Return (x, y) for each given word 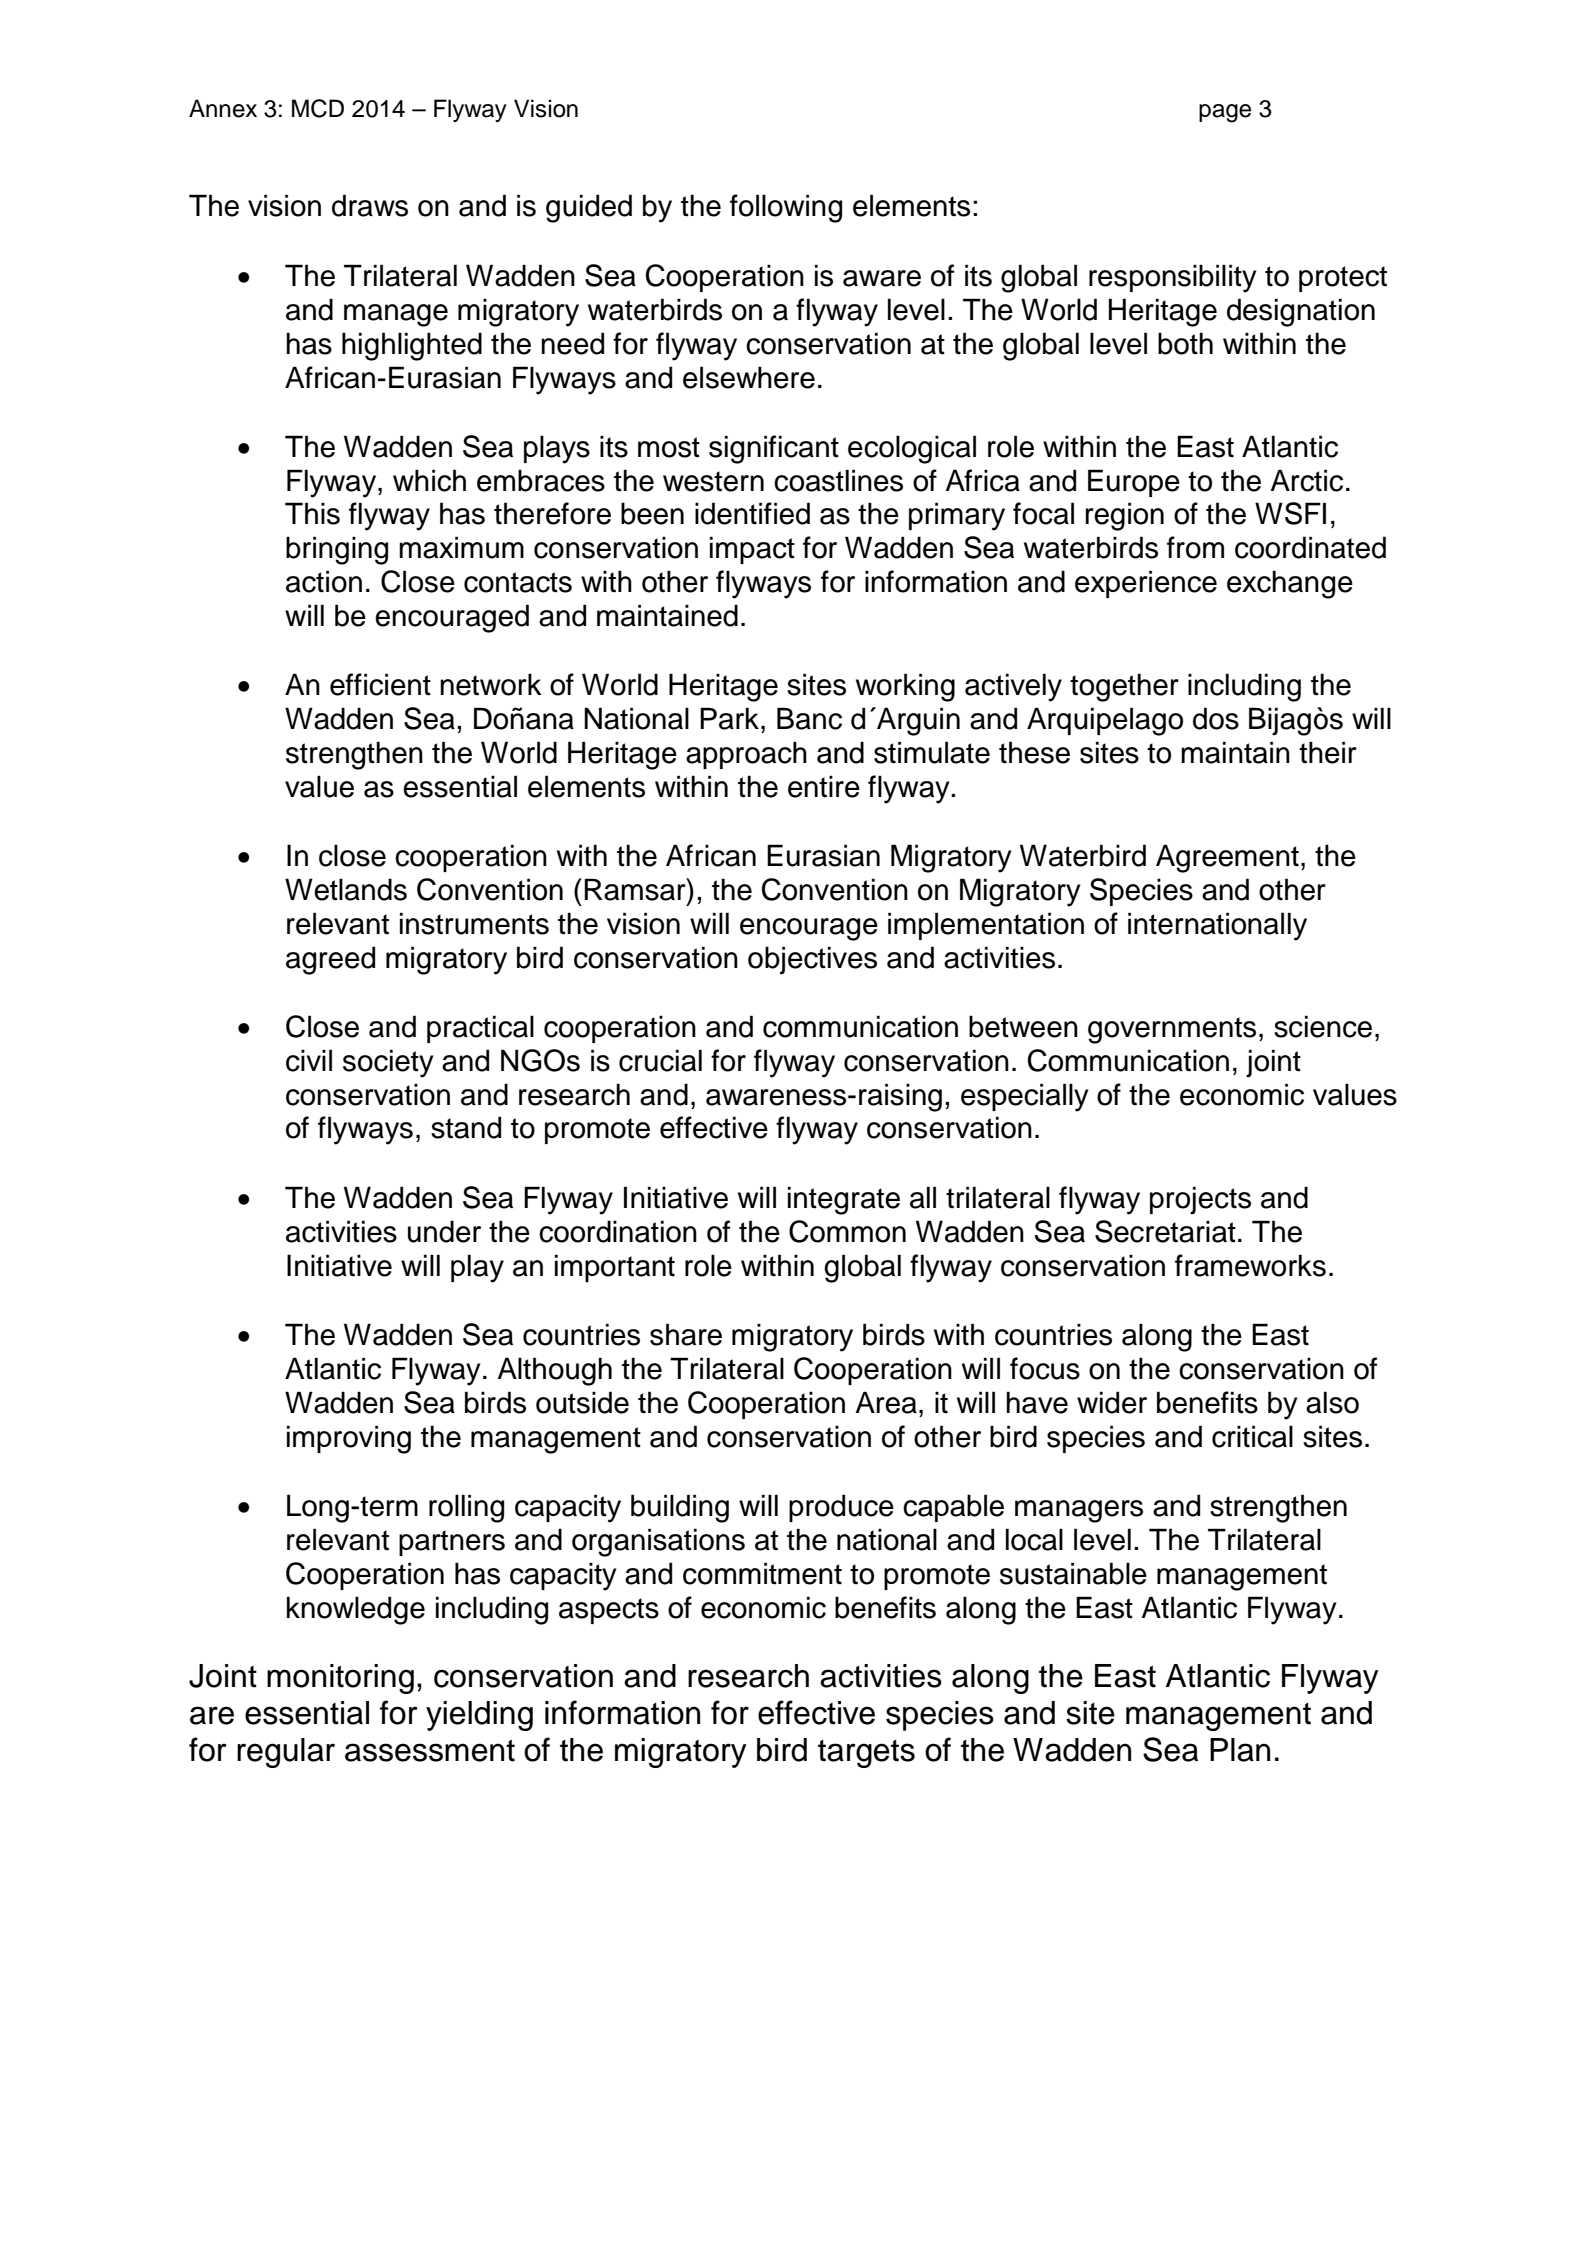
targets (866, 1754)
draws (370, 205)
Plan (1240, 1750)
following (786, 208)
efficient (380, 684)
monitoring (340, 1679)
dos (1216, 718)
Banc (809, 718)
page (1225, 113)
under (444, 1231)
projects (1200, 1200)
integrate (844, 1200)
